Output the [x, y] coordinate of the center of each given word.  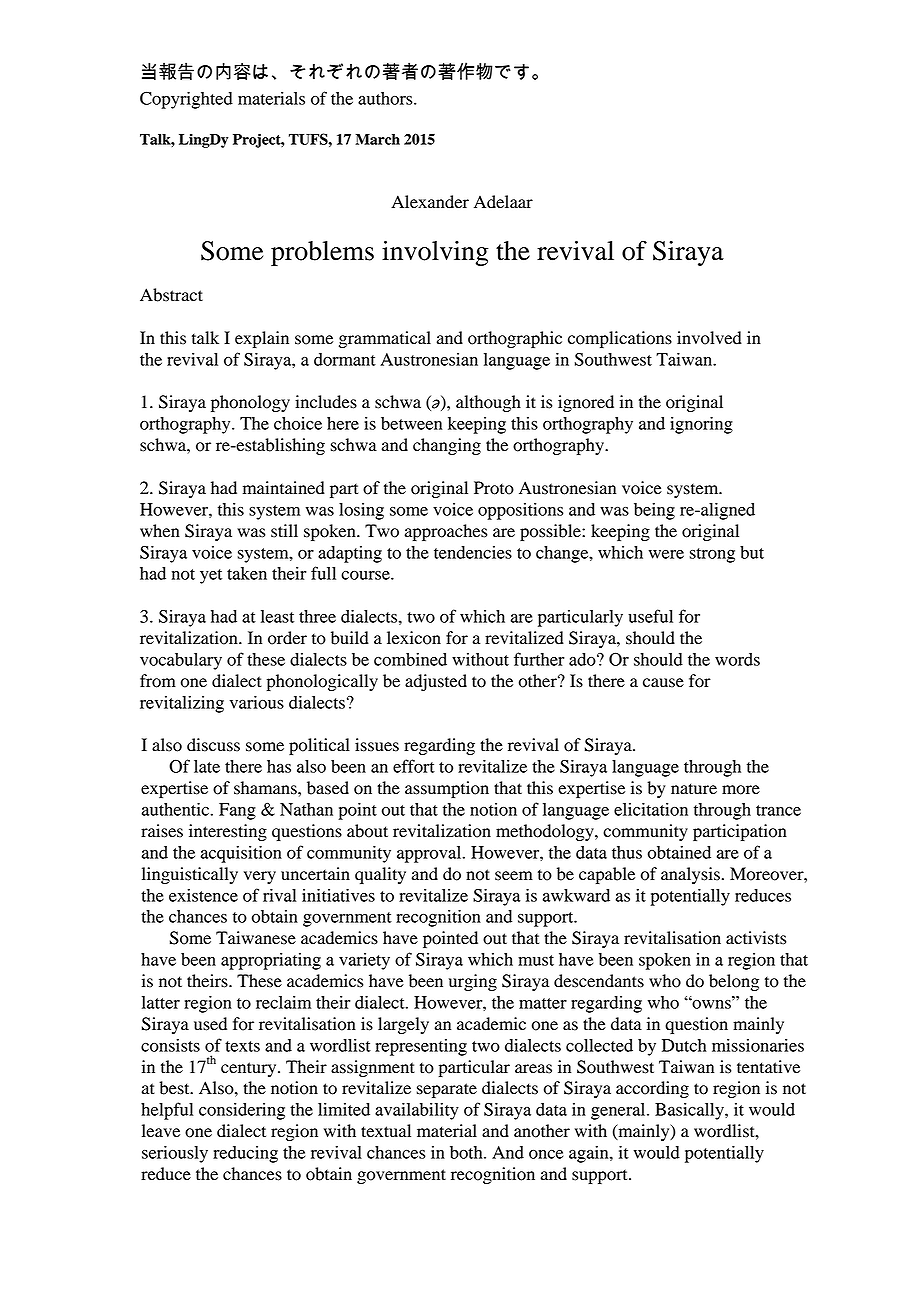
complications [620, 339]
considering [242, 1111]
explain [262, 339]
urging [473, 982]
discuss [213, 745]
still [284, 531]
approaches [446, 532]
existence [203, 895]
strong [712, 555]
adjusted [436, 682]
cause [663, 683]
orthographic [515, 339]
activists [756, 938]
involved [709, 338]
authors [386, 98]
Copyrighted [186, 100]
